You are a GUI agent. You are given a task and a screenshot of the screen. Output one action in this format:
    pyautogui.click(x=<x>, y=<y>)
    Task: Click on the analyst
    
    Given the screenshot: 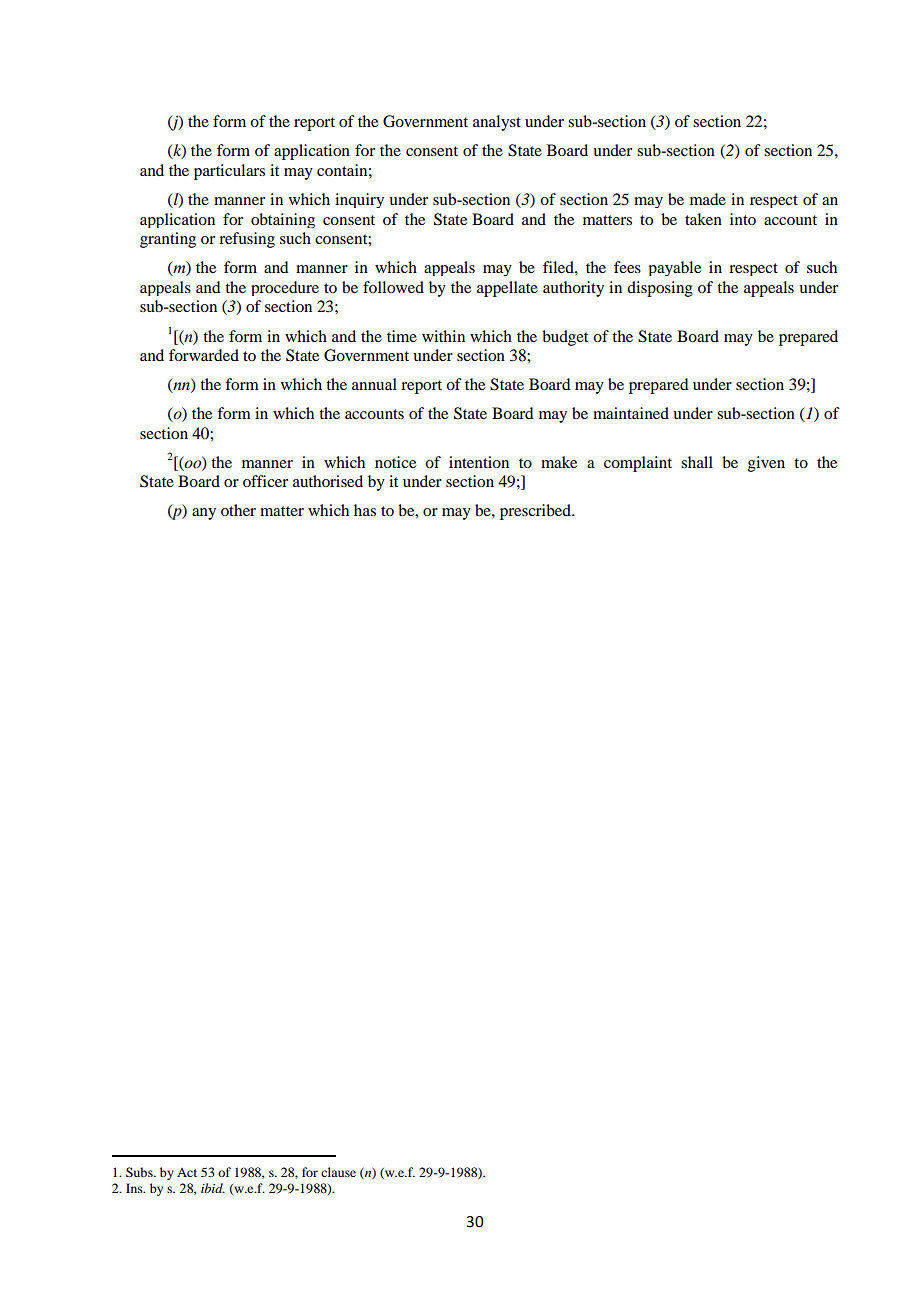 What is the action you would take?
    pyautogui.click(x=497, y=123)
